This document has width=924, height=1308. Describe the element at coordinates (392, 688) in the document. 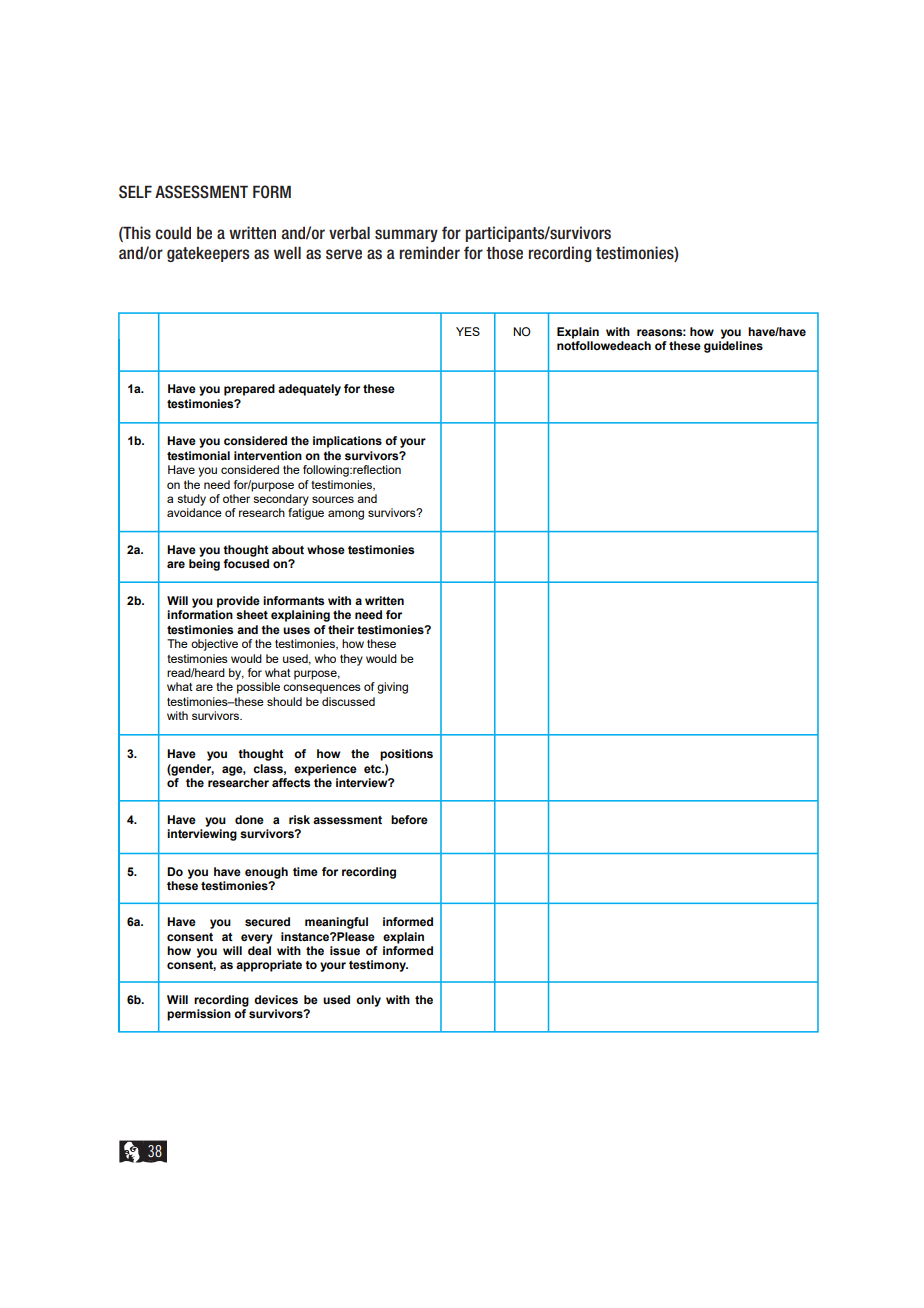

I see `giving` at that location.
